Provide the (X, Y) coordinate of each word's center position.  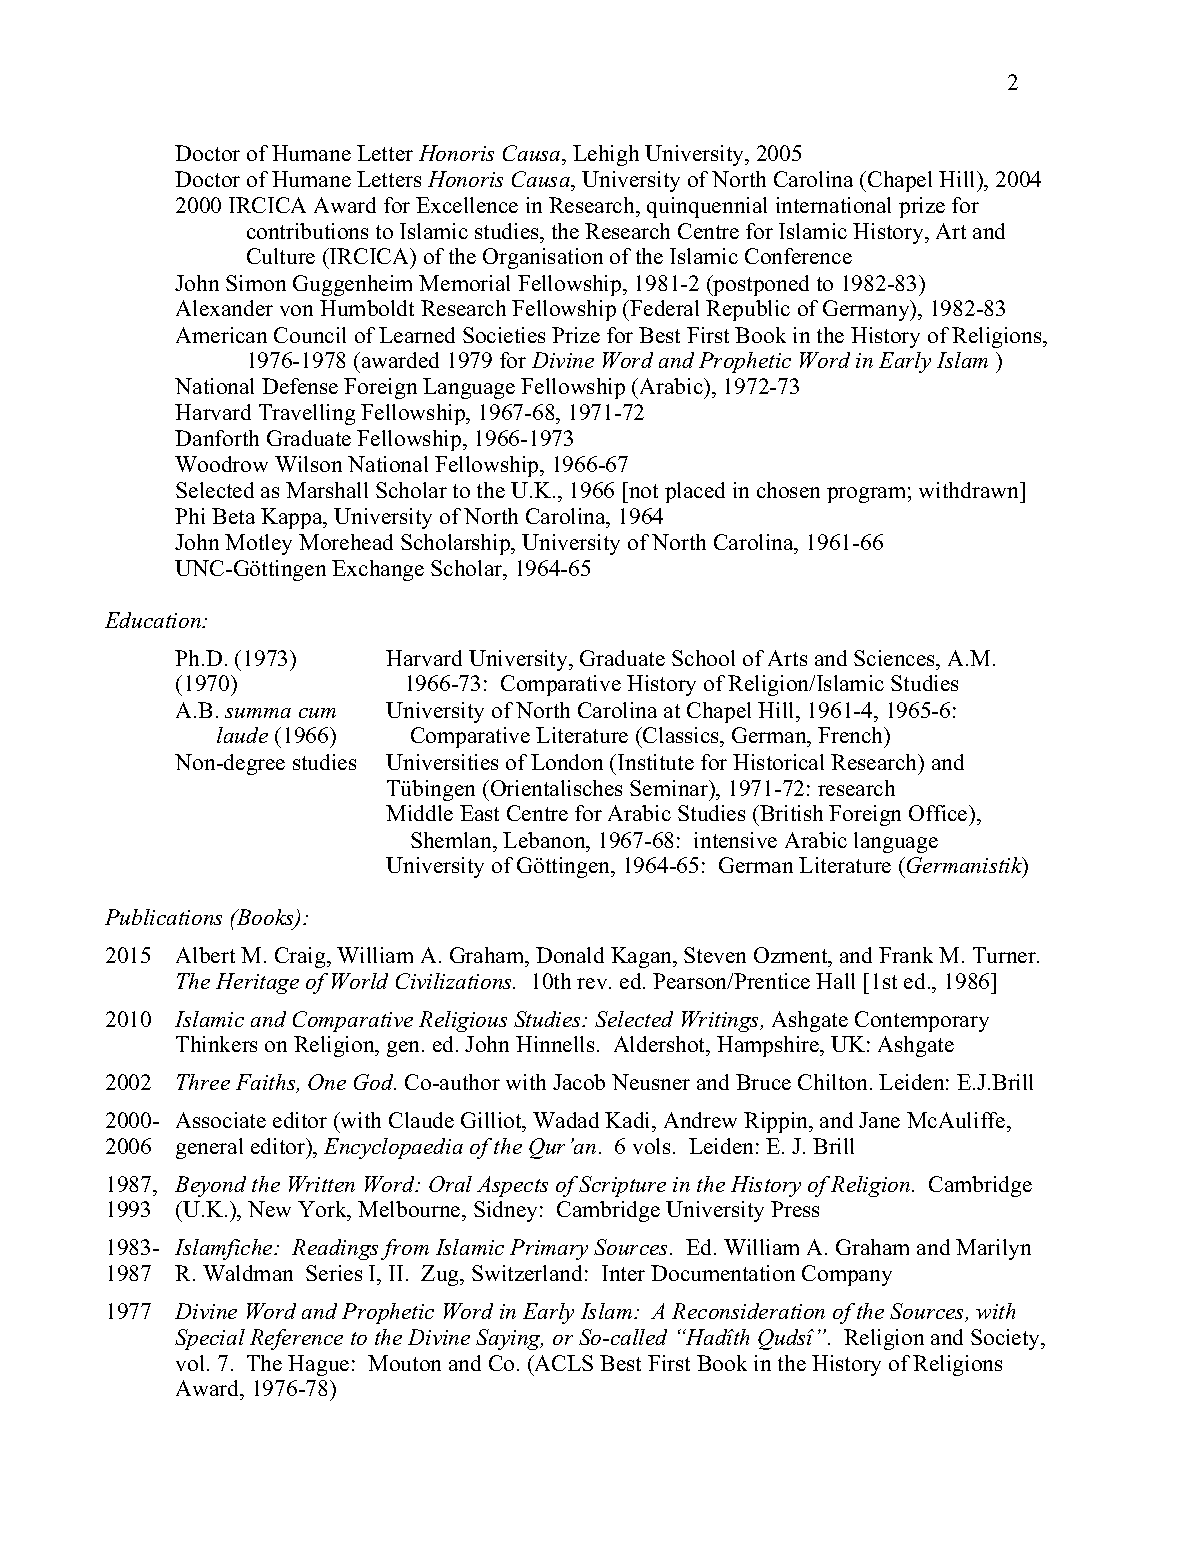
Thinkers (216, 1044)
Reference (296, 1339)
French (852, 737)
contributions (307, 231)
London (567, 762)
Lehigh (606, 155)
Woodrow (221, 464)
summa (258, 713)
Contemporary (922, 1021)
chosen (788, 490)
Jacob (579, 1082)
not (642, 490)
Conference (798, 256)
